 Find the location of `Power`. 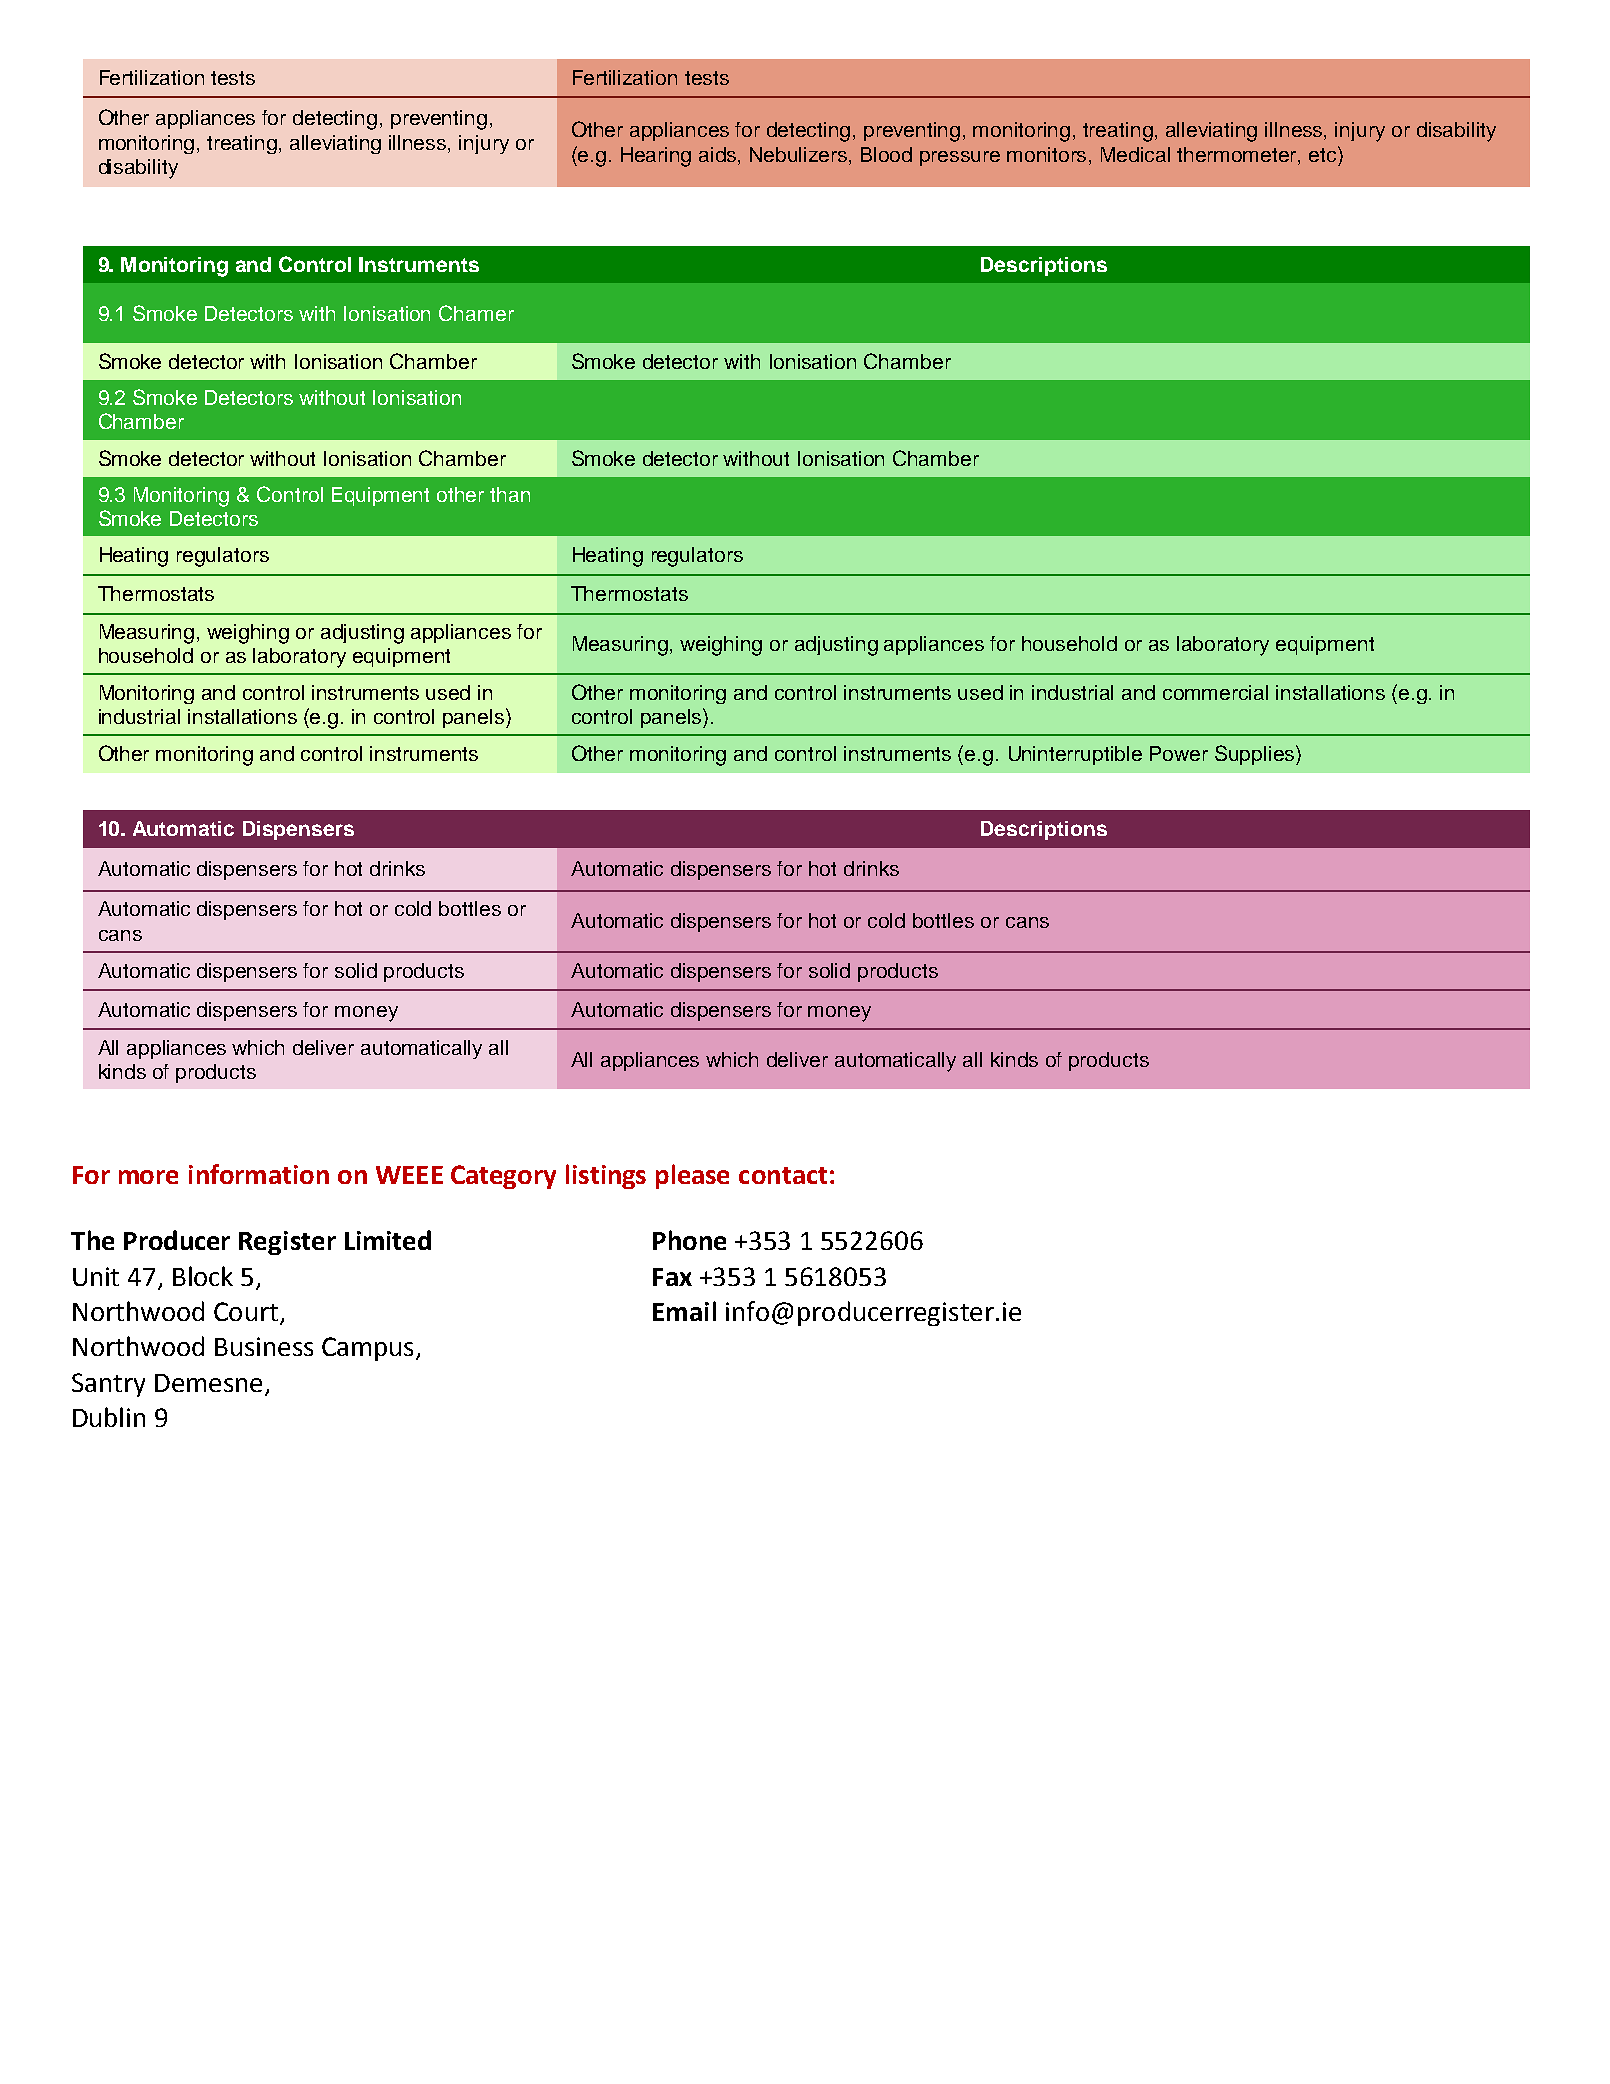

Power is located at coordinates (1179, 753).
